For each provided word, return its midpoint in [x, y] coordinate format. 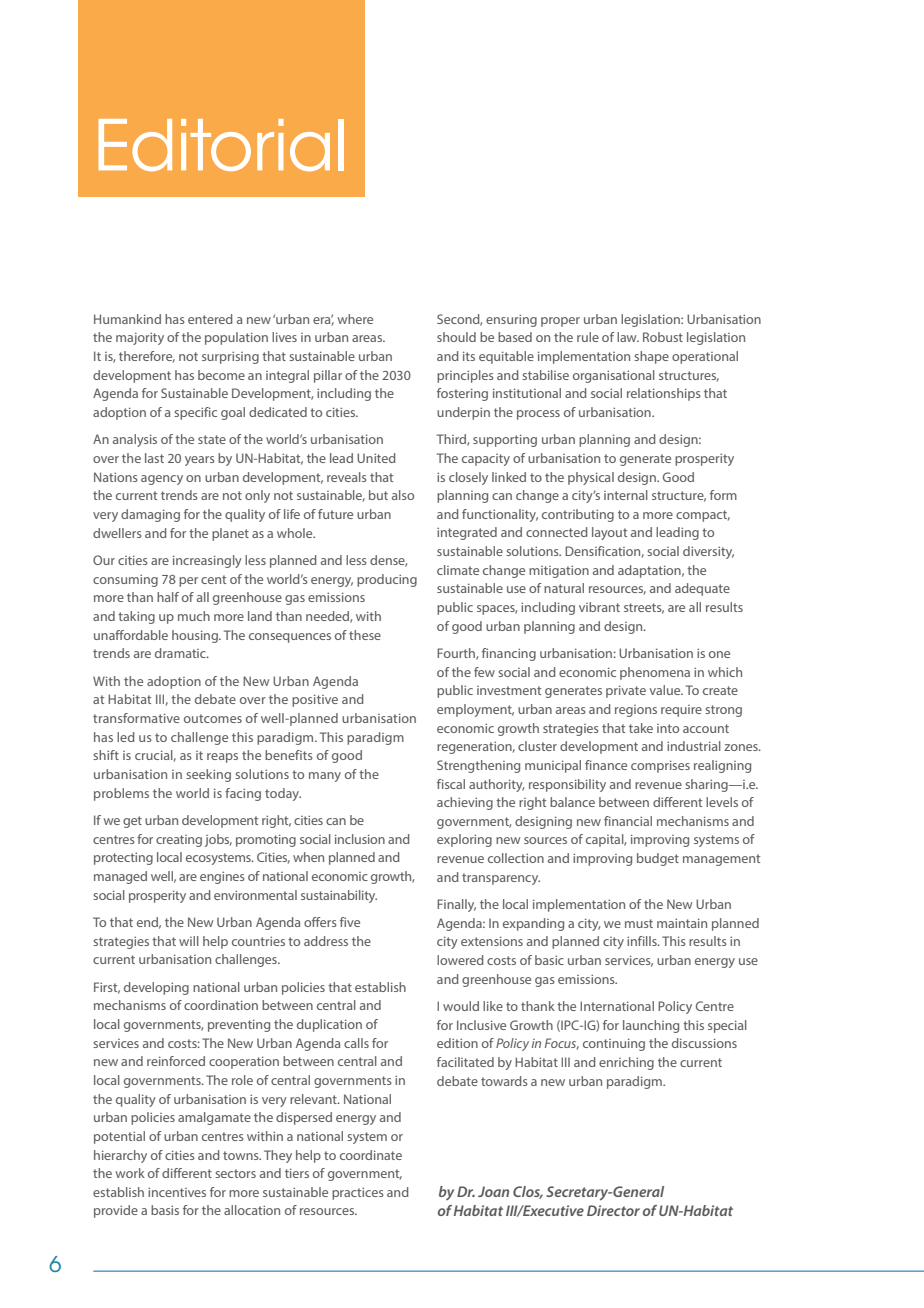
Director [613, 1210]
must [639, 923]
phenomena [655, 673]
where [355, 319]
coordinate [371, 1155]
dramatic [181, 653]
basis [165, 1210]
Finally [456, 905]
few [484, 672]
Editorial [221, 145]
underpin [463, 413]
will [189, 941]
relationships [664, 394]
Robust [663, 337]
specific [195, 413]
